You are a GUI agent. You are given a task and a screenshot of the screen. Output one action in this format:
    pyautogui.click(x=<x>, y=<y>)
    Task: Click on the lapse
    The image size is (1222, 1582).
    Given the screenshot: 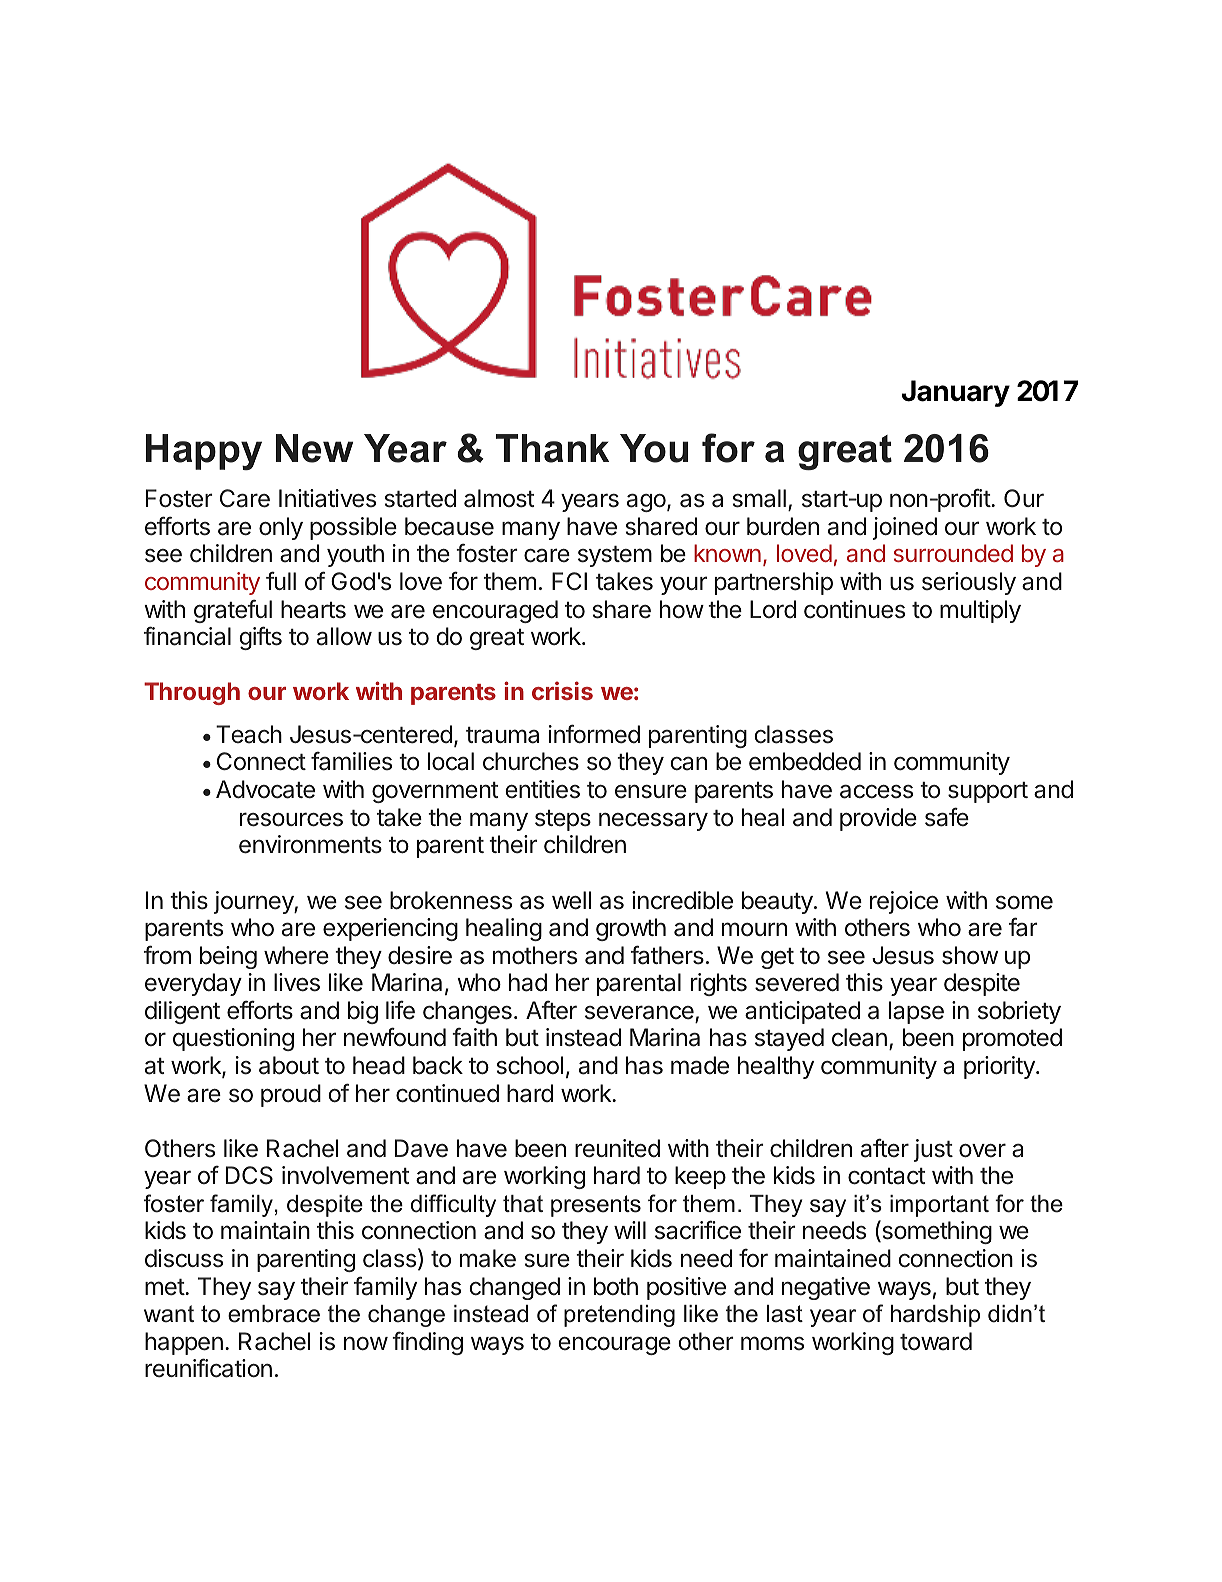 What is the action you would take?
    pyautogui.click(x=916, y=1012)
